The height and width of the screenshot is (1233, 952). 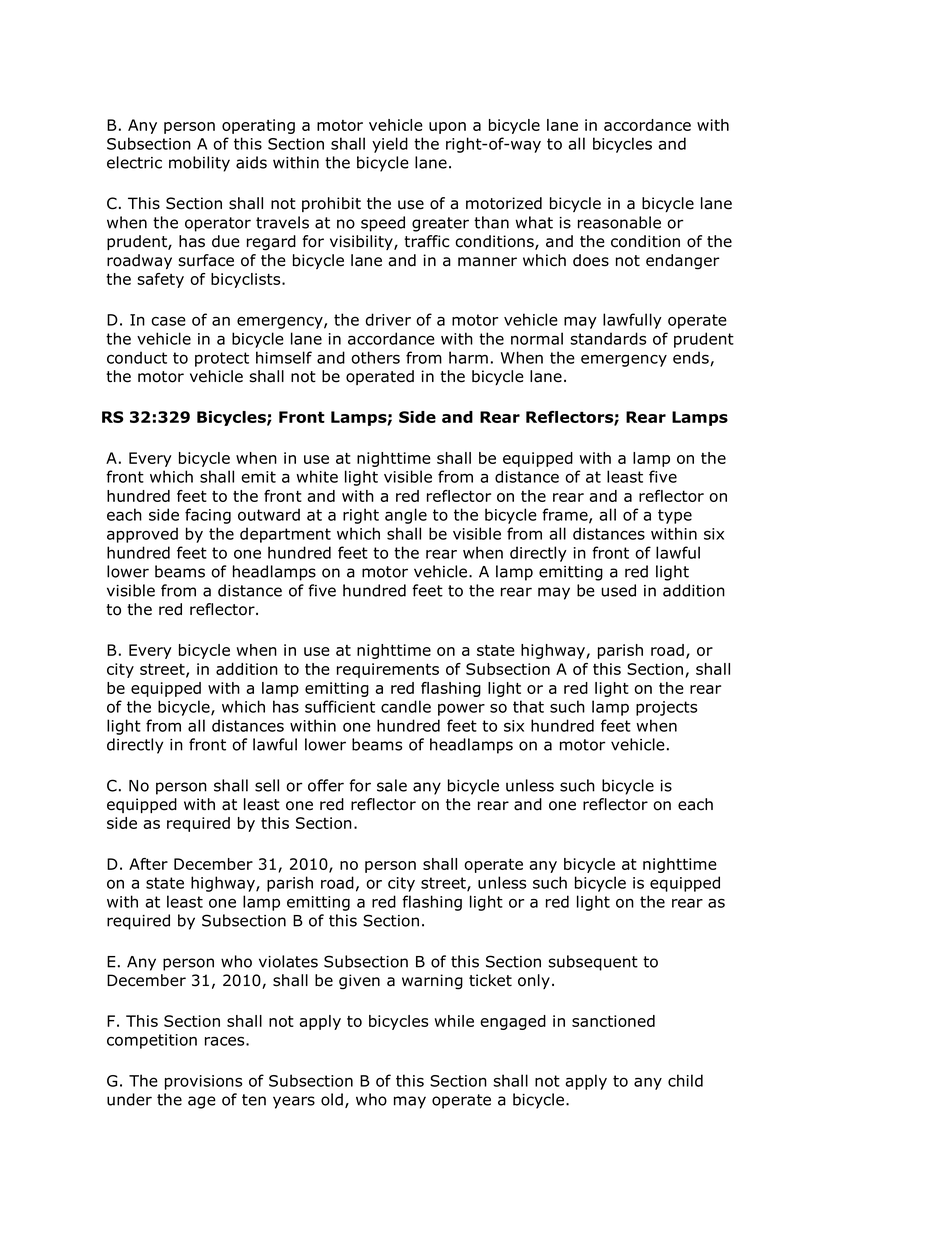 What do you see at coordinates (666, 708) in the screenshot?
I see `projects` at bounding box center [666, 708].
